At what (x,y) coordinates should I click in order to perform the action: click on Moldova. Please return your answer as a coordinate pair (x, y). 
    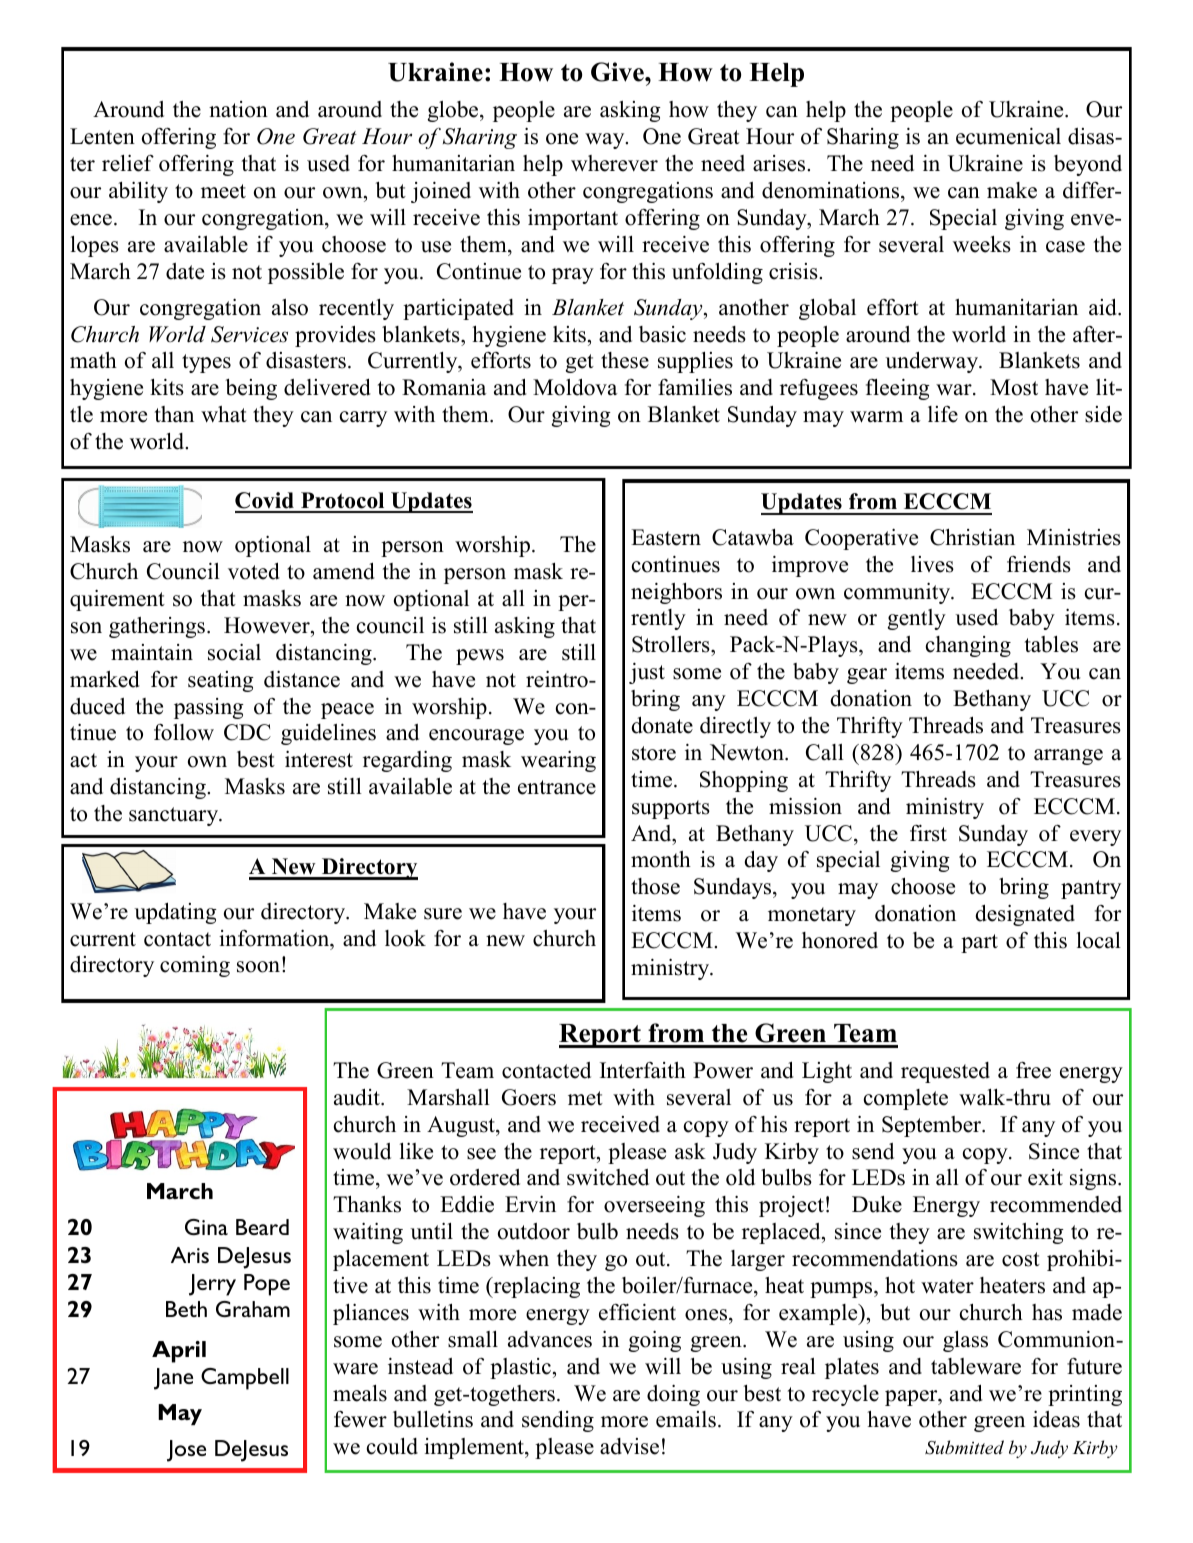
    Looking at the image, I should click on (575, 387).
